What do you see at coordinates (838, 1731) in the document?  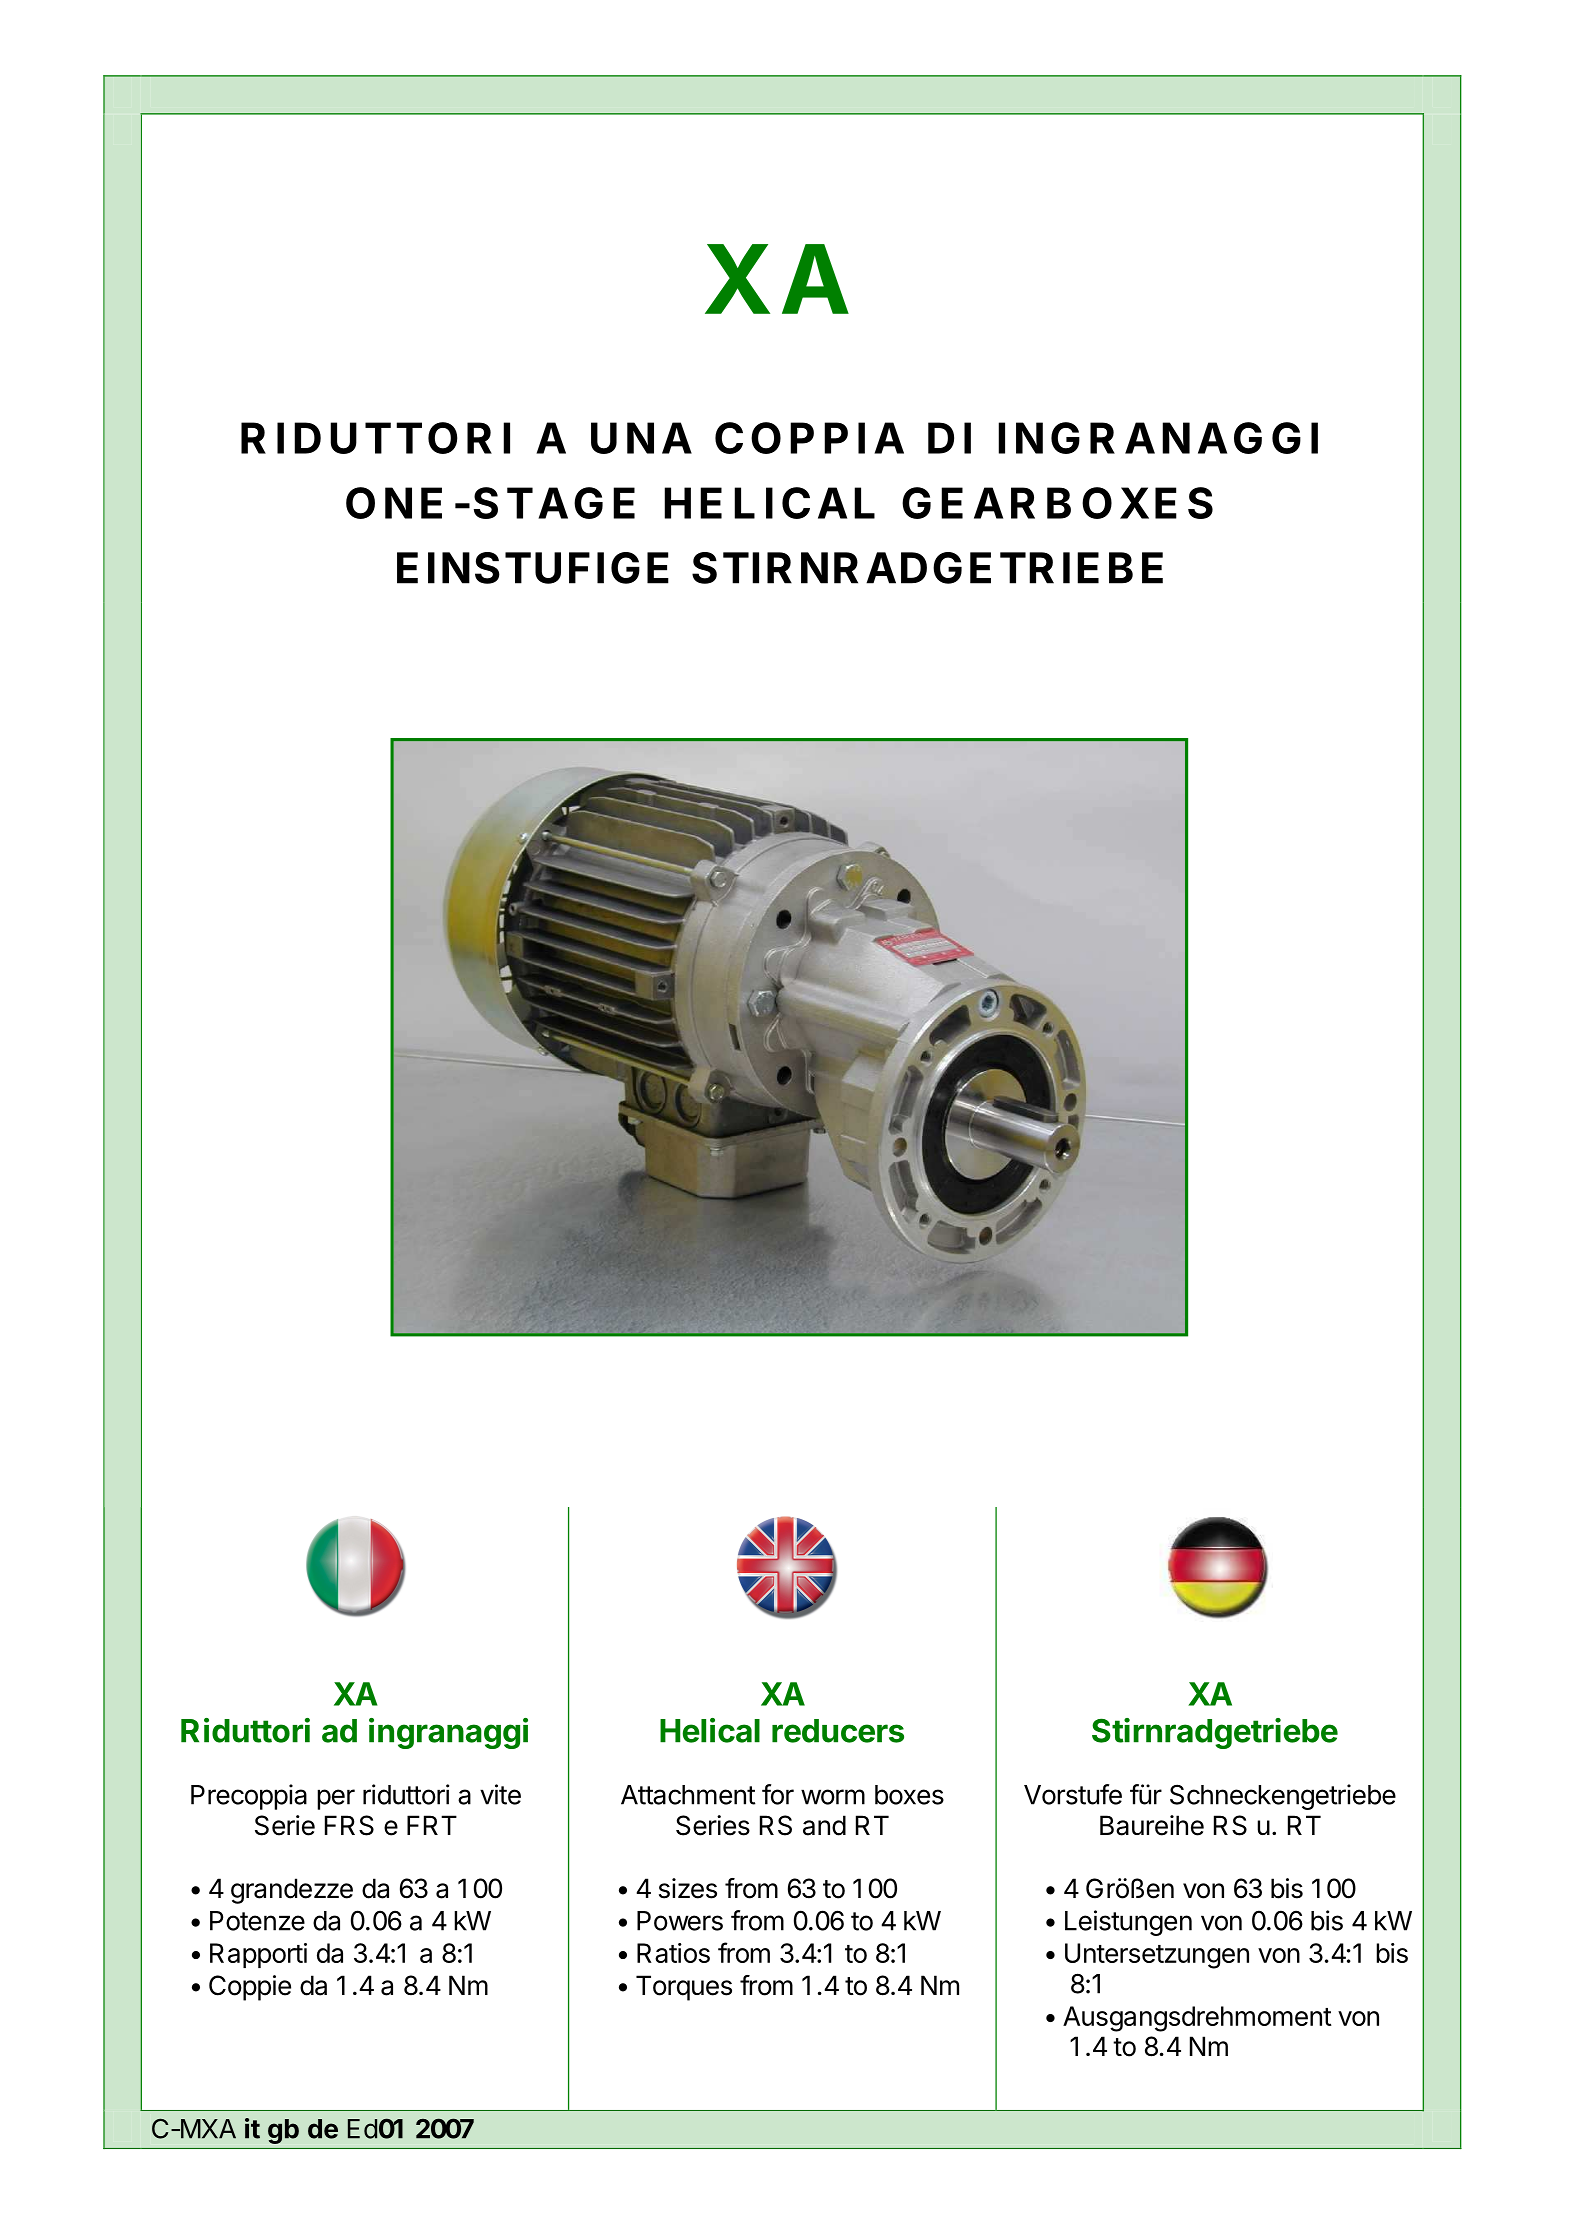 I see `reducers` at bounding box center [838, 1731].
